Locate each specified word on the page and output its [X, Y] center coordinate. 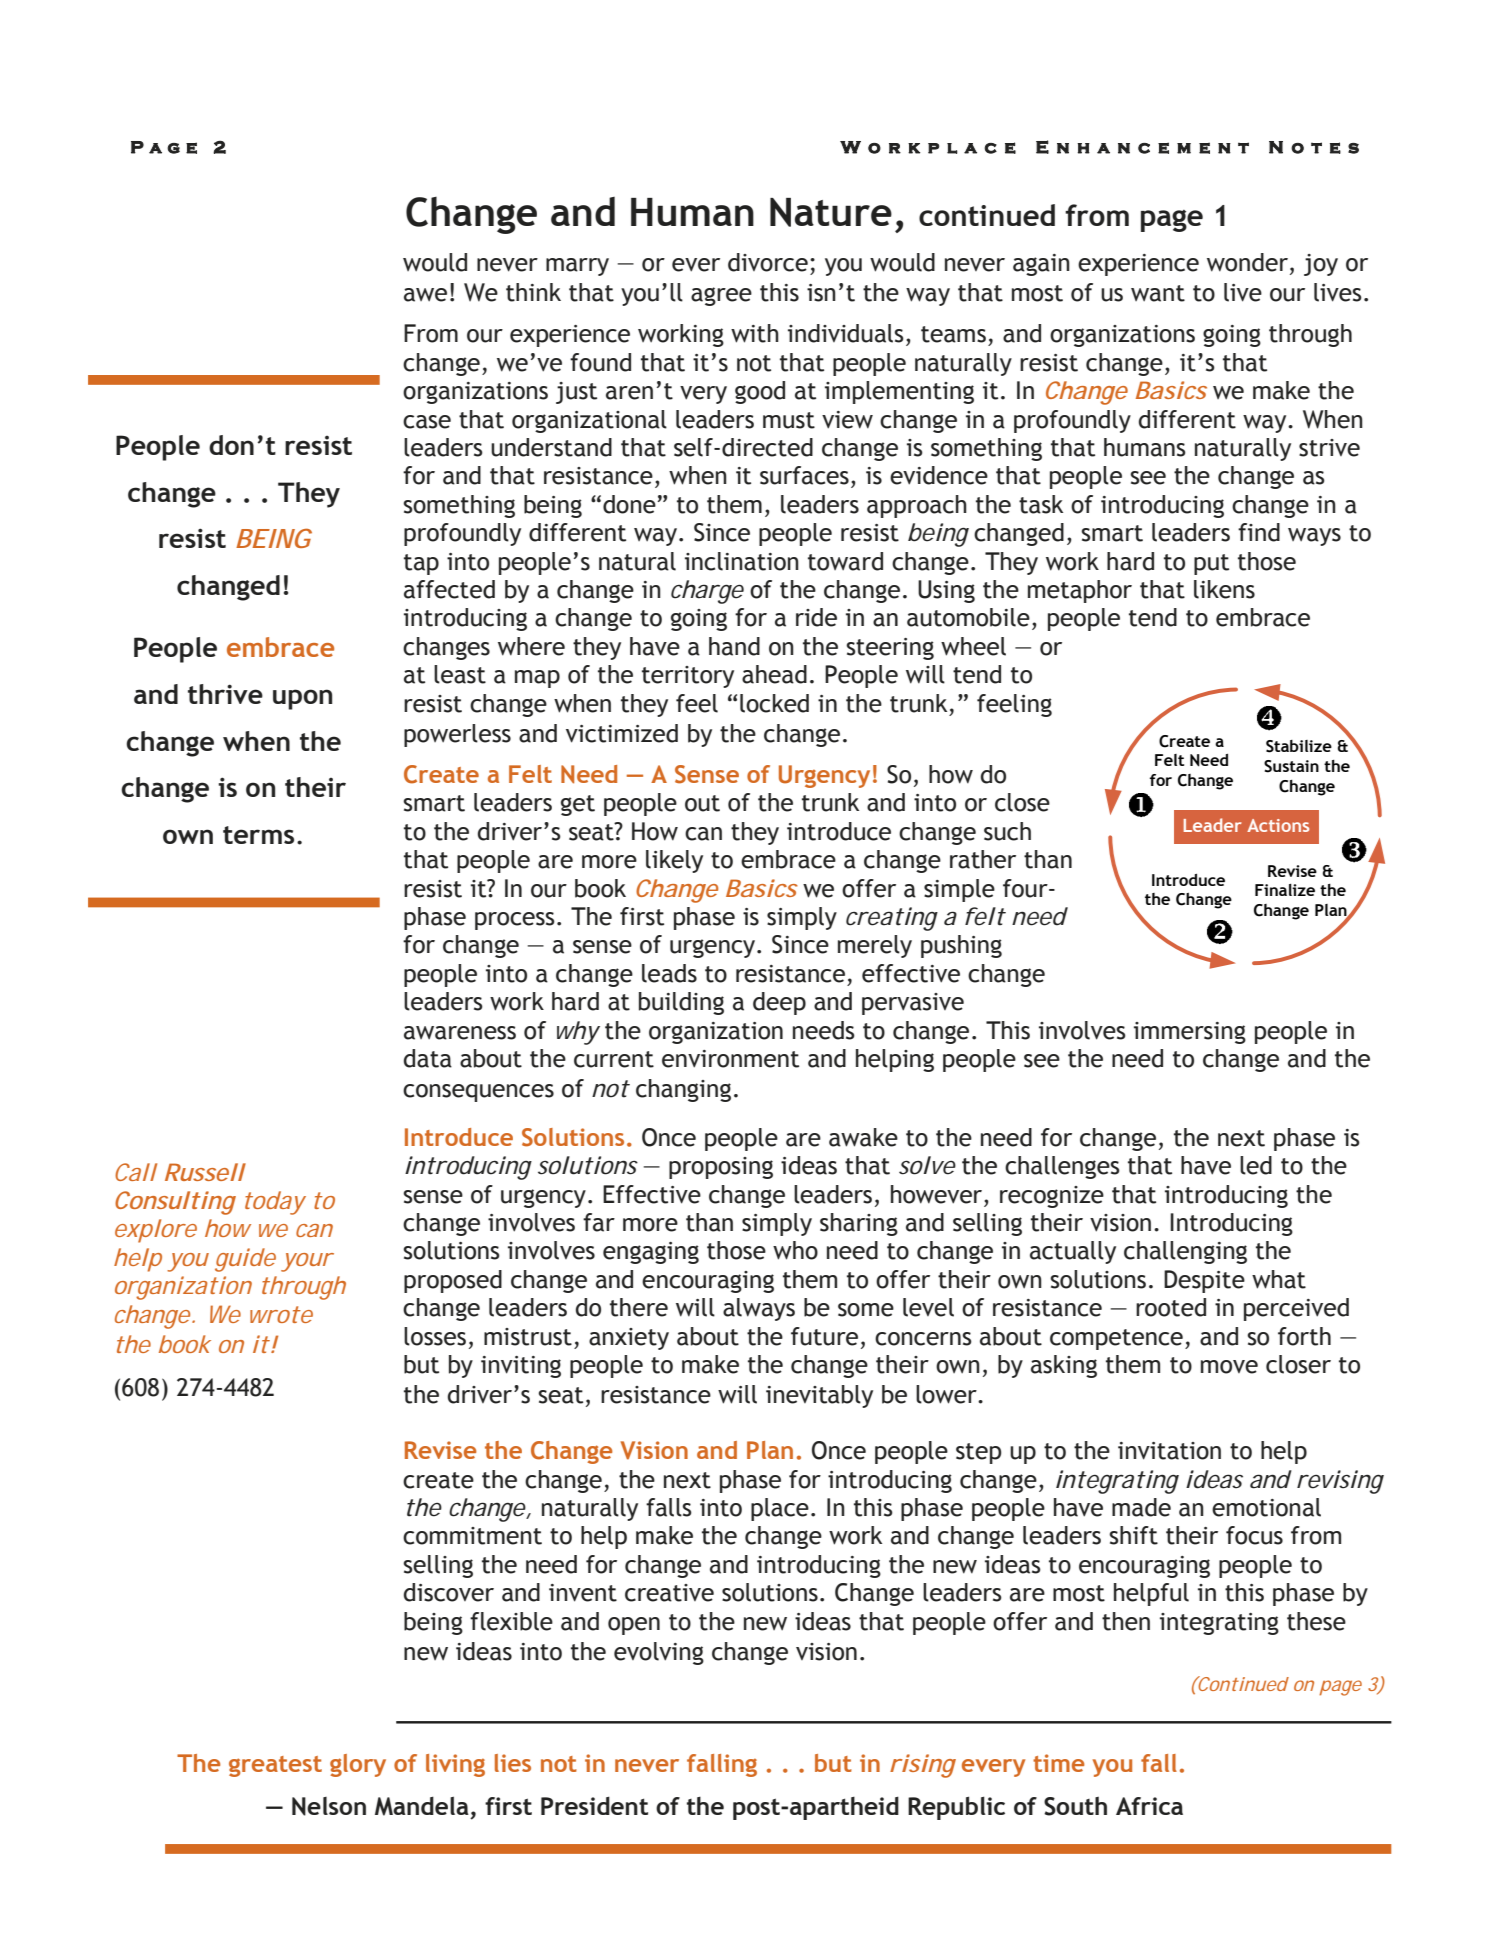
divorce [768, 262]
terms [258, 835]
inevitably [819, 1396]
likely [674, 861]
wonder [1247, 262]
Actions [1278, 825]
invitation [1169, 1451]
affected [449, 589]
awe [425, 295]
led [1256, 1165]
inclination [742, 561]
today [275, 1203]
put [1211, 564]
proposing [721, 1168]
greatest [275, 1766]
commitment [472, 1536]
